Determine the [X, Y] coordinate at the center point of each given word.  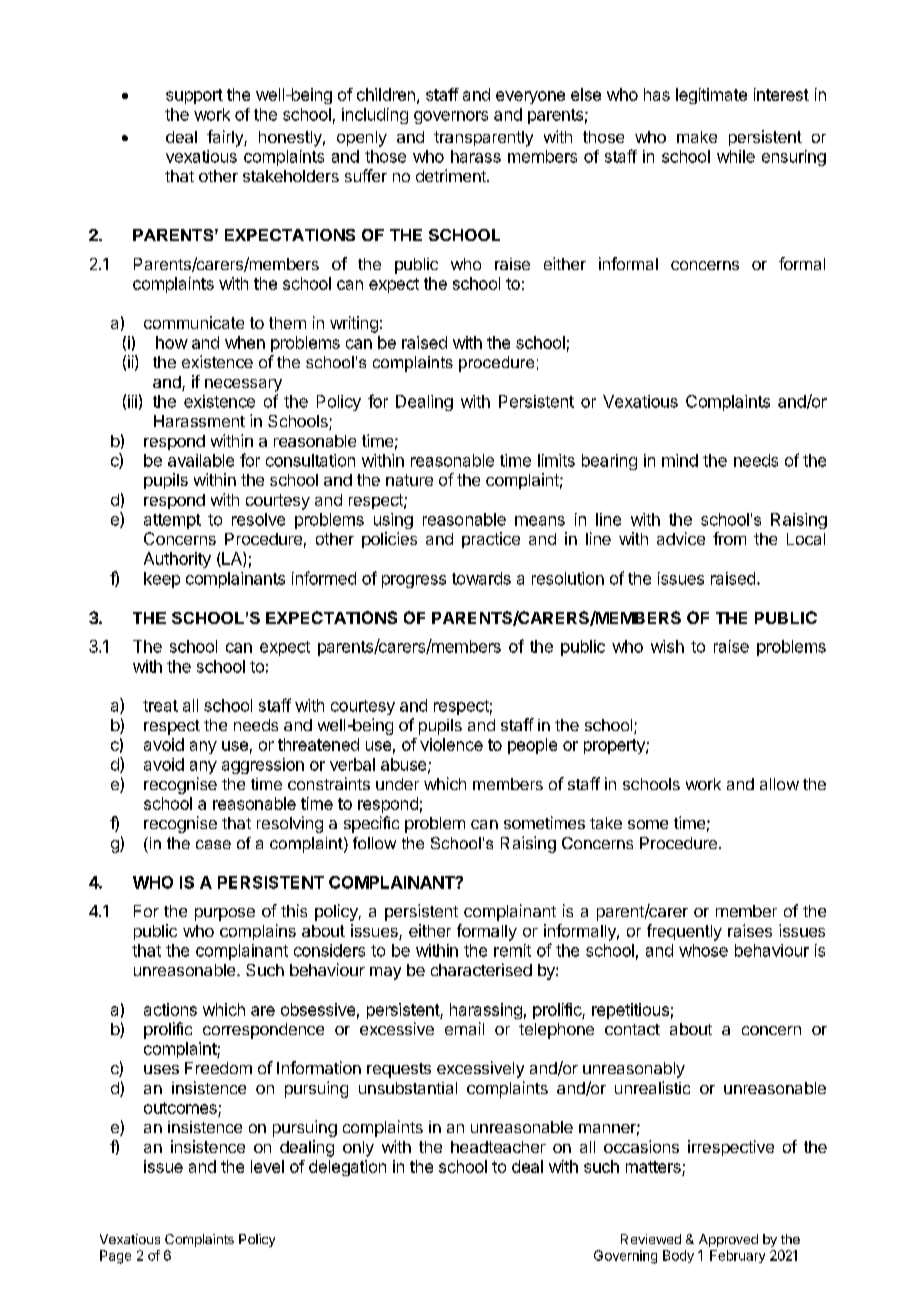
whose [703, 950]
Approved [728, 1240]
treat [160, 706]
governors [451, 117]
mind [680, 460]
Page [115, 1257]
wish [667, 646]
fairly [226, 138]
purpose [225, 914]
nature [409, 480]
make [697, 137]
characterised [481, 969]
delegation [347, 1168]
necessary [243, 385]
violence [451, 744]
